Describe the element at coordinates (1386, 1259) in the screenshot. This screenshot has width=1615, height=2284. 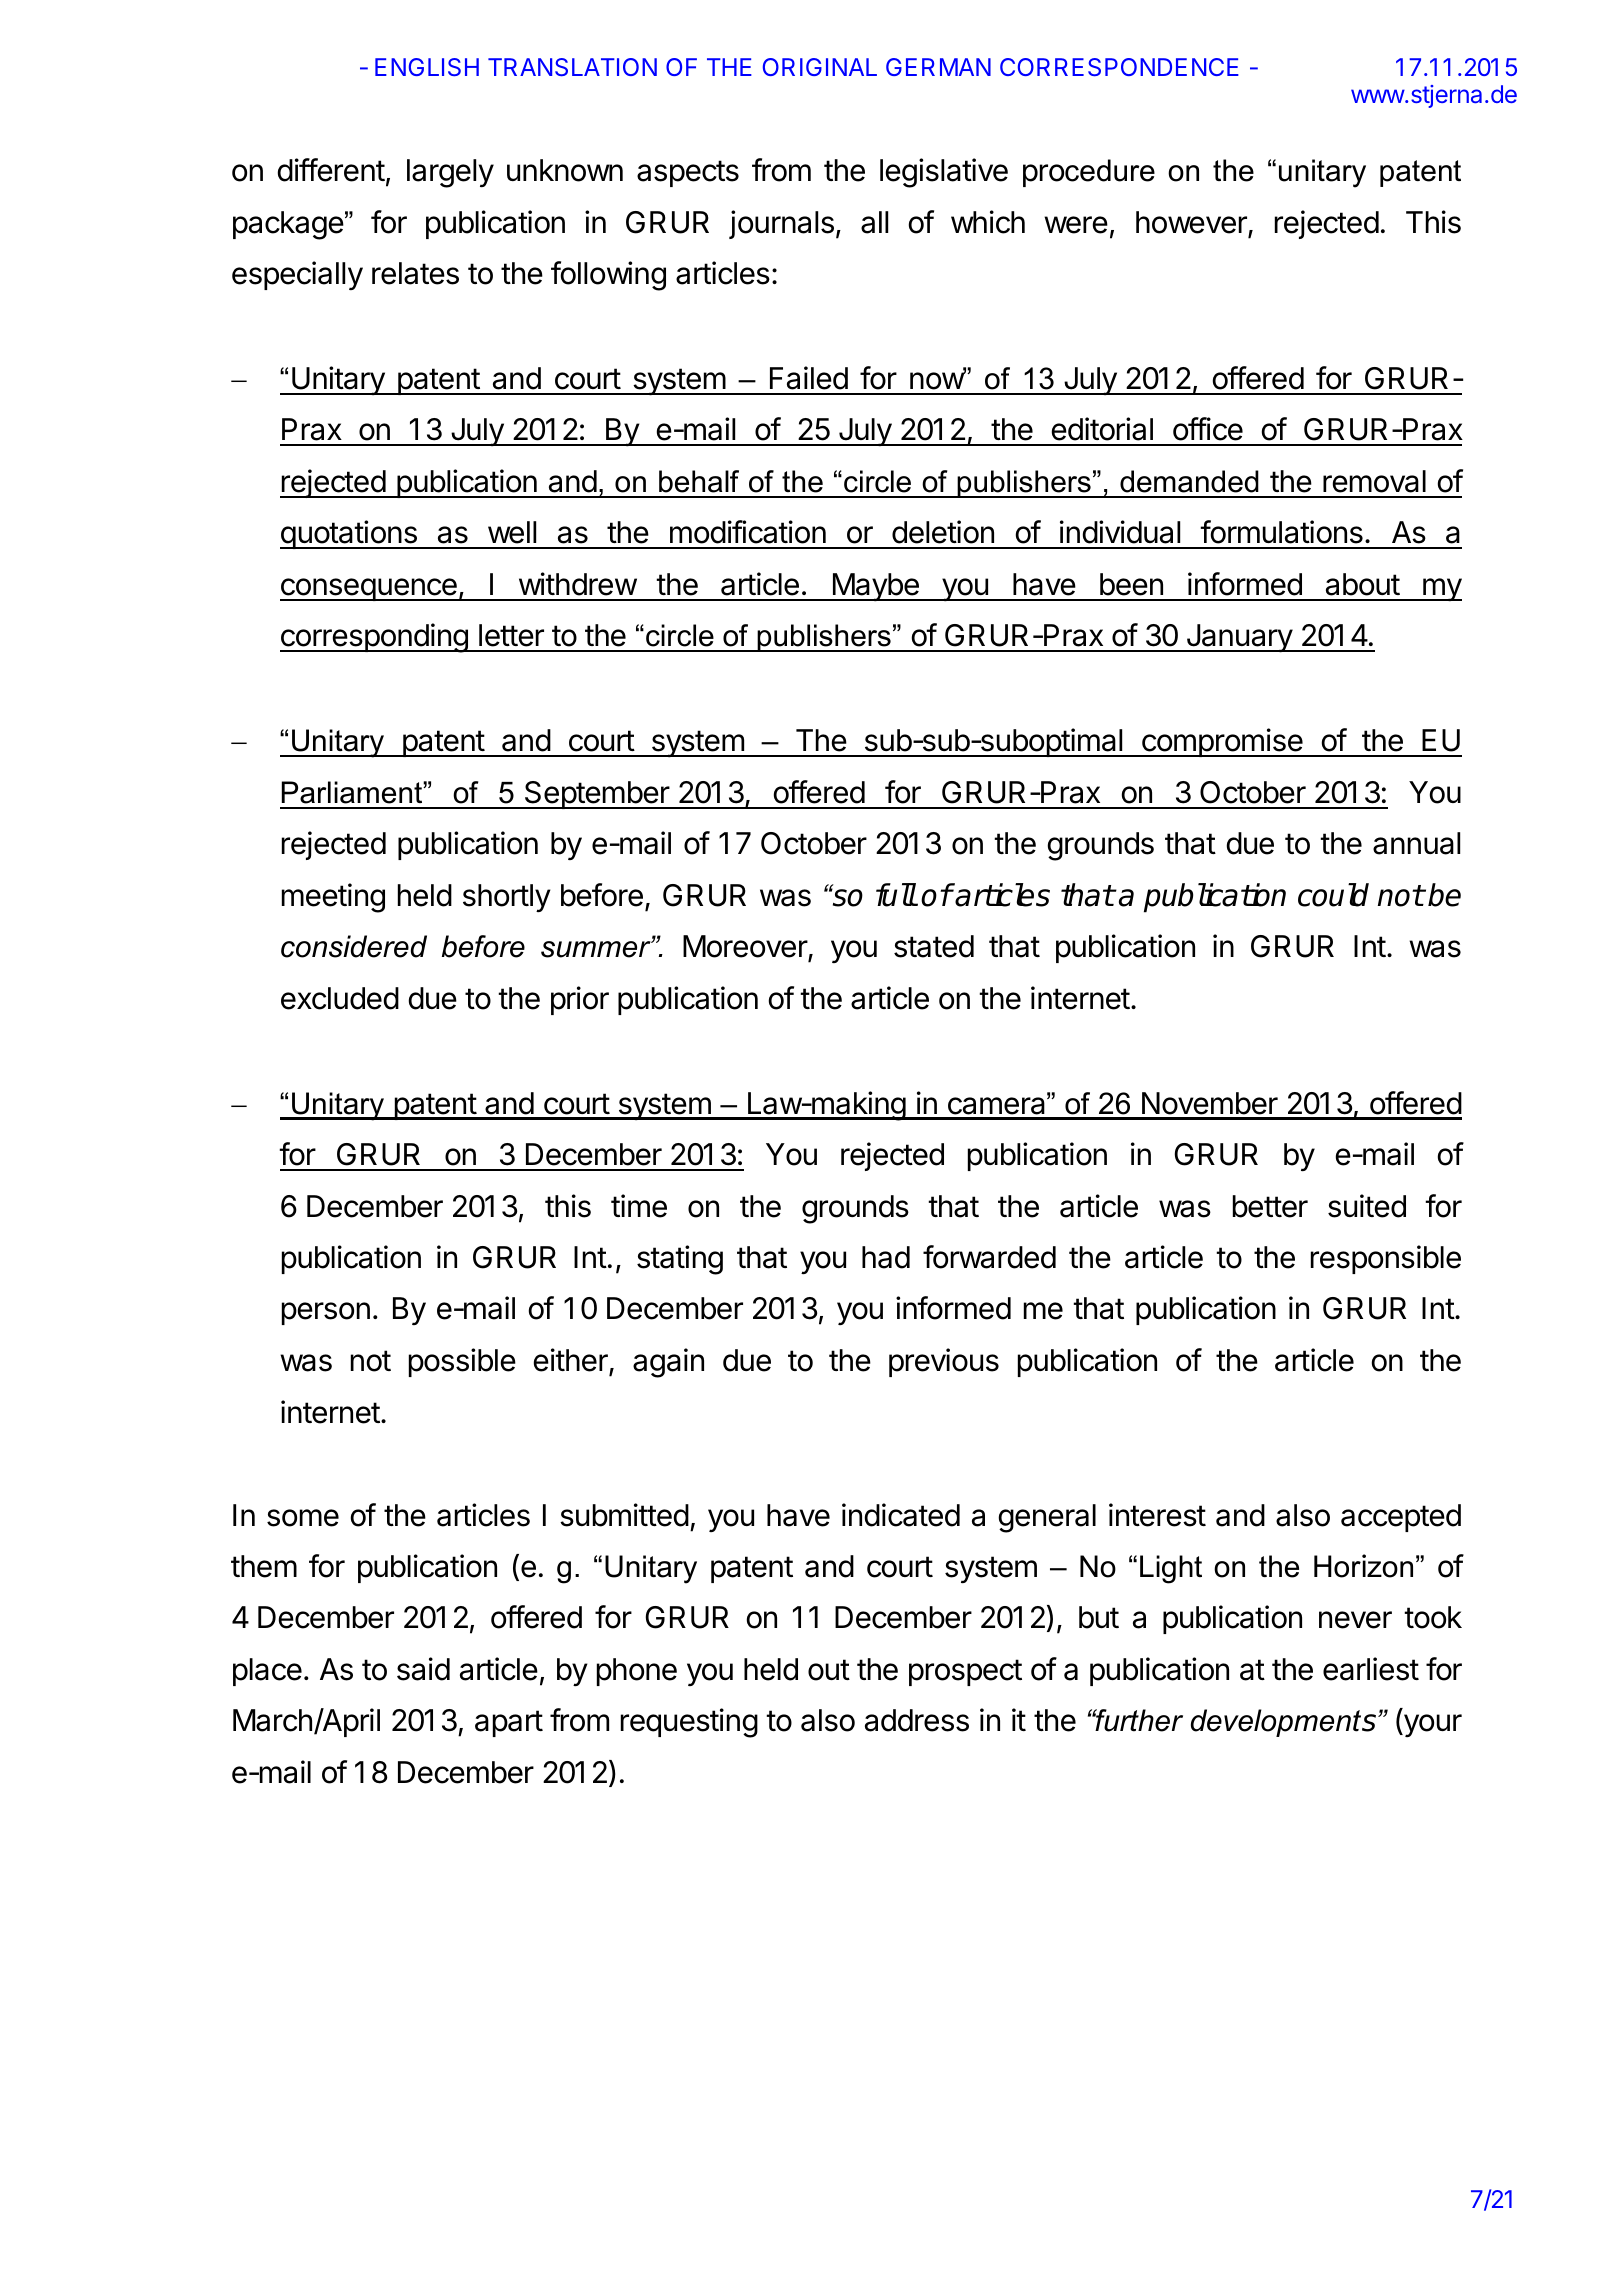
I see `responsible` at that location.
